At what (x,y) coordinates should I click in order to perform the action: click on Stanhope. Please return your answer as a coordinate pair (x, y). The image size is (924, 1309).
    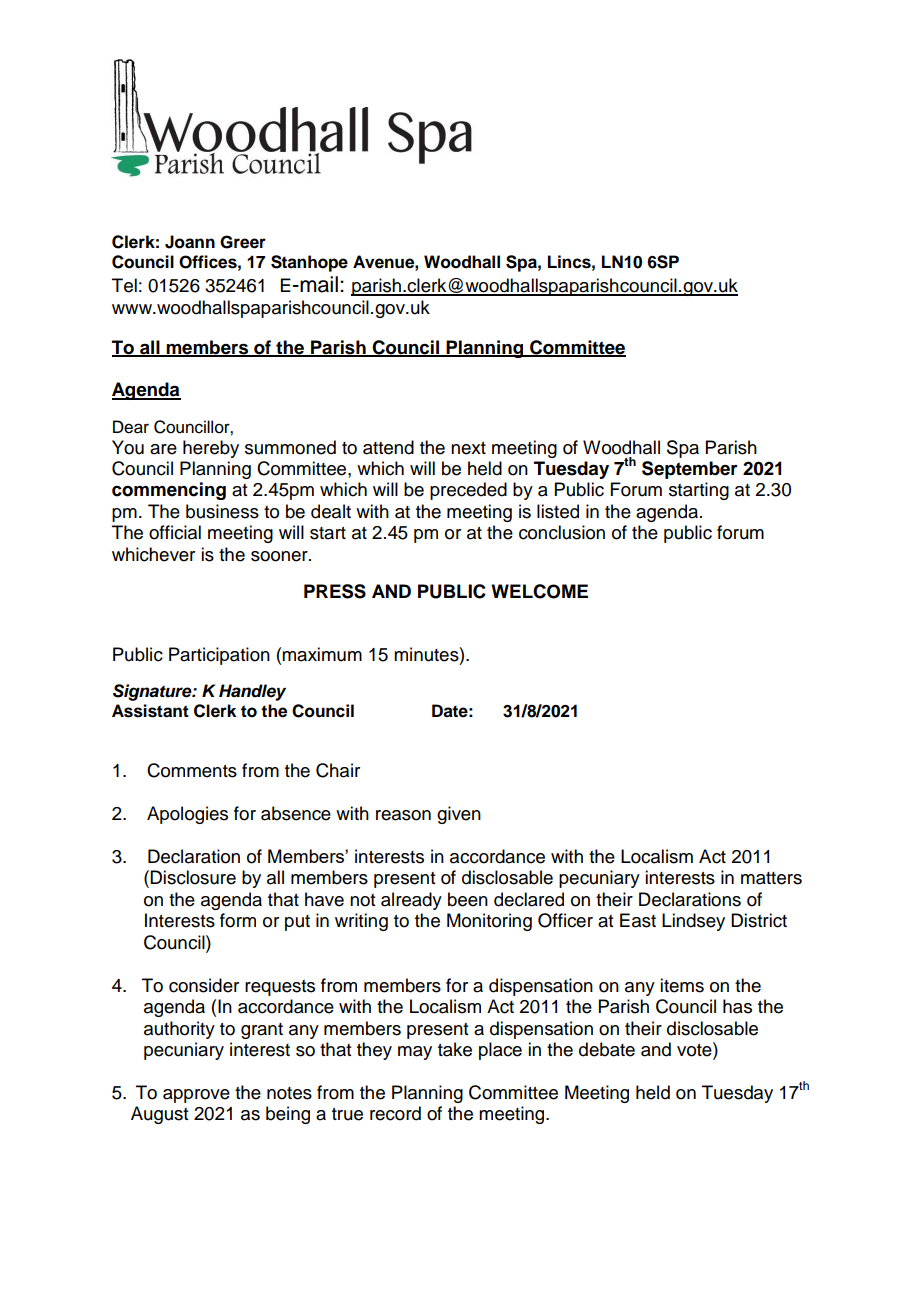
    Looking at the image, I should click on (309, 263).
